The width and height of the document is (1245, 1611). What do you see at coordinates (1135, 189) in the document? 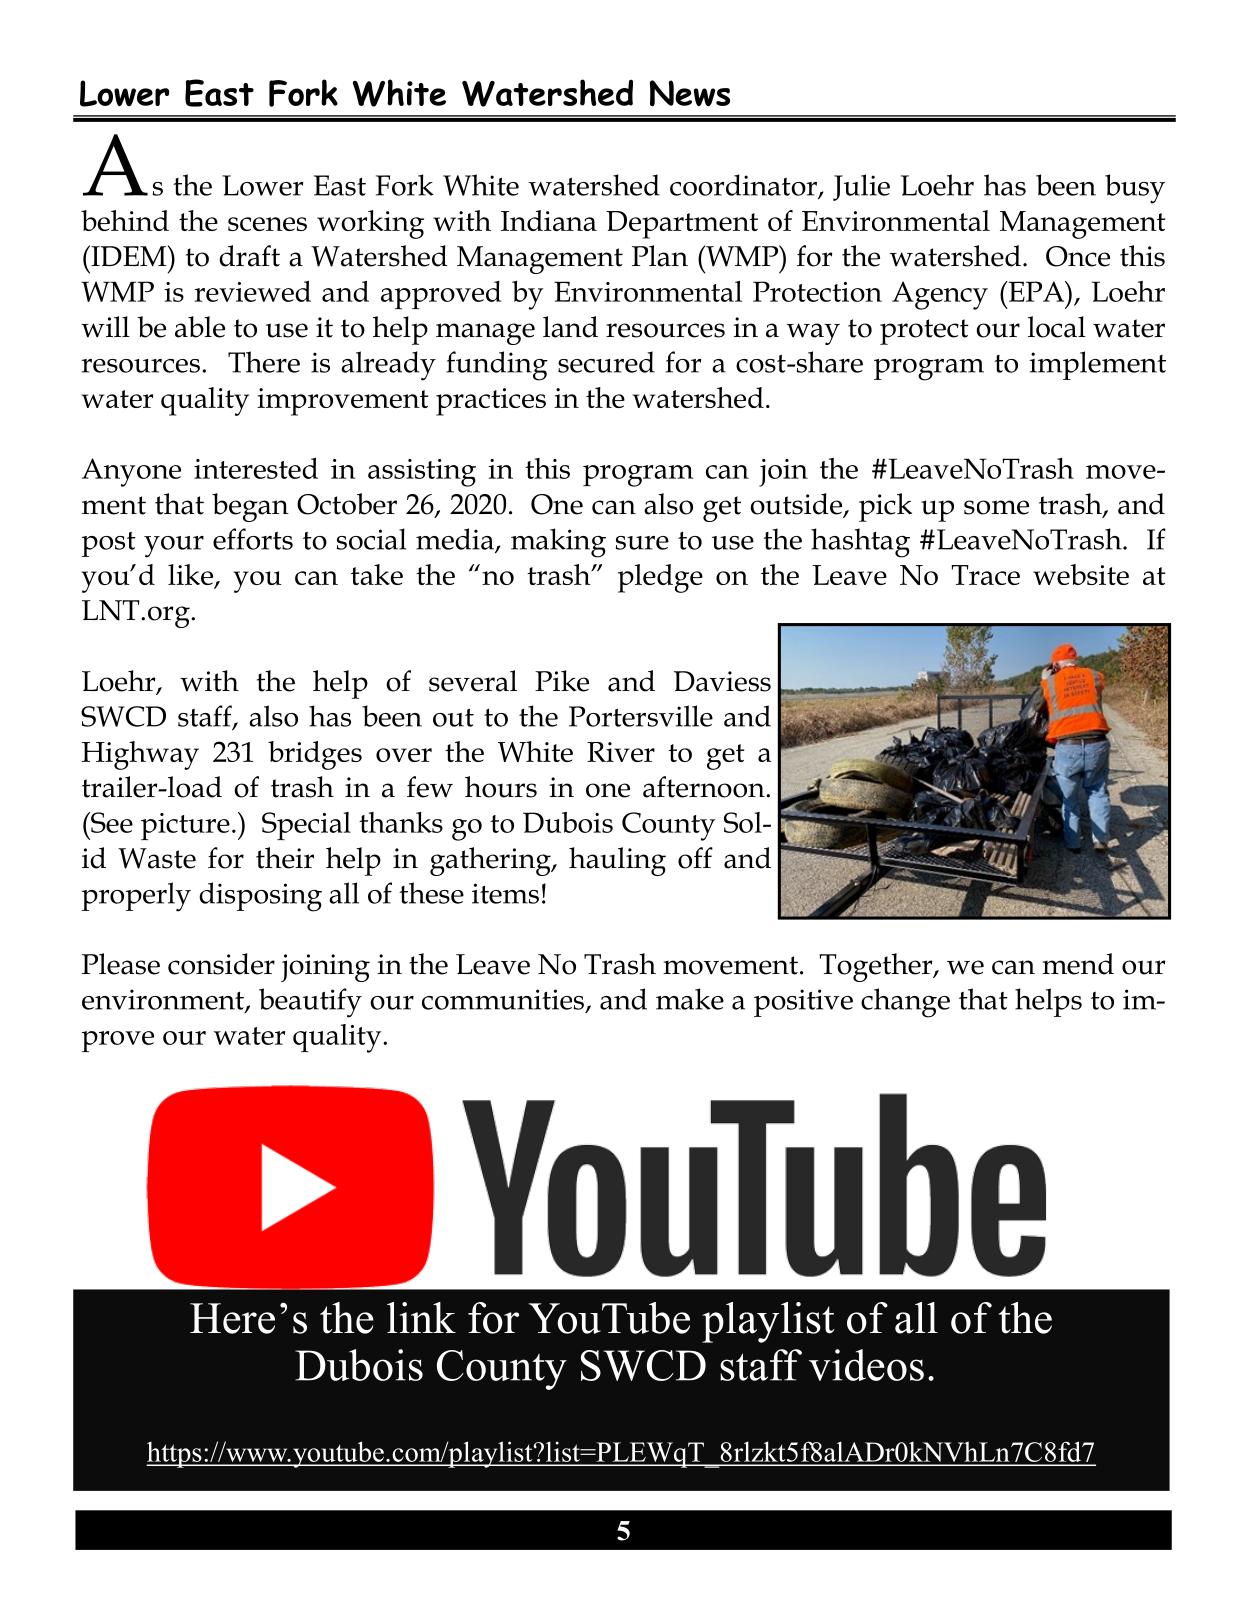
I see `busy` at bounding box center [1135, 189].
